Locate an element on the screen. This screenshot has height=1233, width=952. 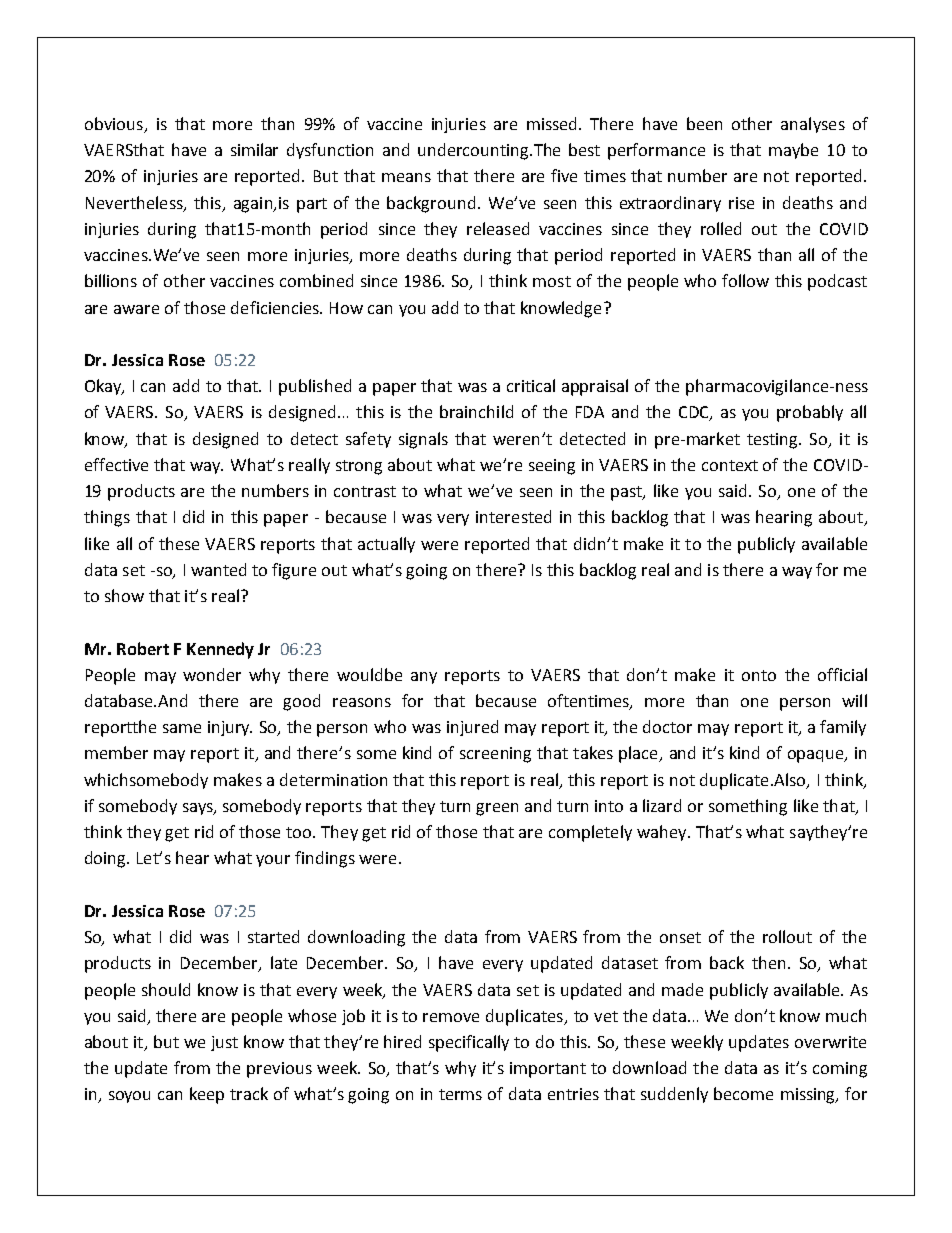
brainchild is located at coordinates (476, 411).
